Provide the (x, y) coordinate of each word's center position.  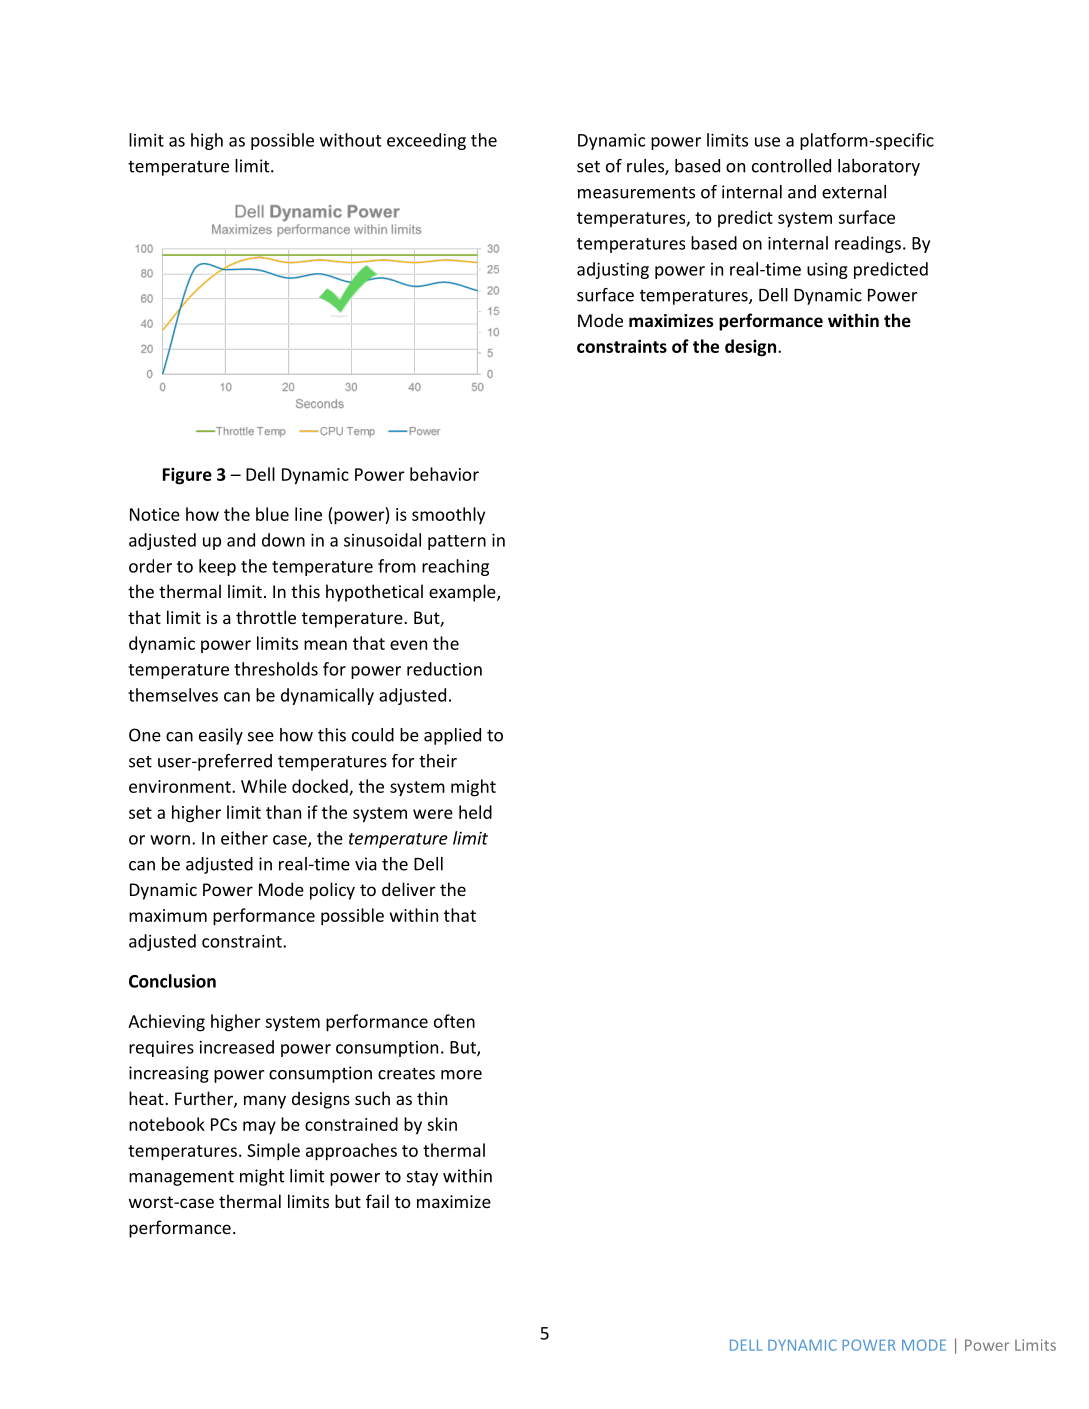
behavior (444, 474)
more (461, 1075)
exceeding (426, 141)
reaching (455, 567)
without (350, 140)
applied (452, 736)
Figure (187, 476)
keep (217, 567)
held (475, 812)
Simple (273, 1152)
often (454, 1021)
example (463, 593)
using (827, 271)
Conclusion (172, 981)
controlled (791, 166)
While (264, 786)
